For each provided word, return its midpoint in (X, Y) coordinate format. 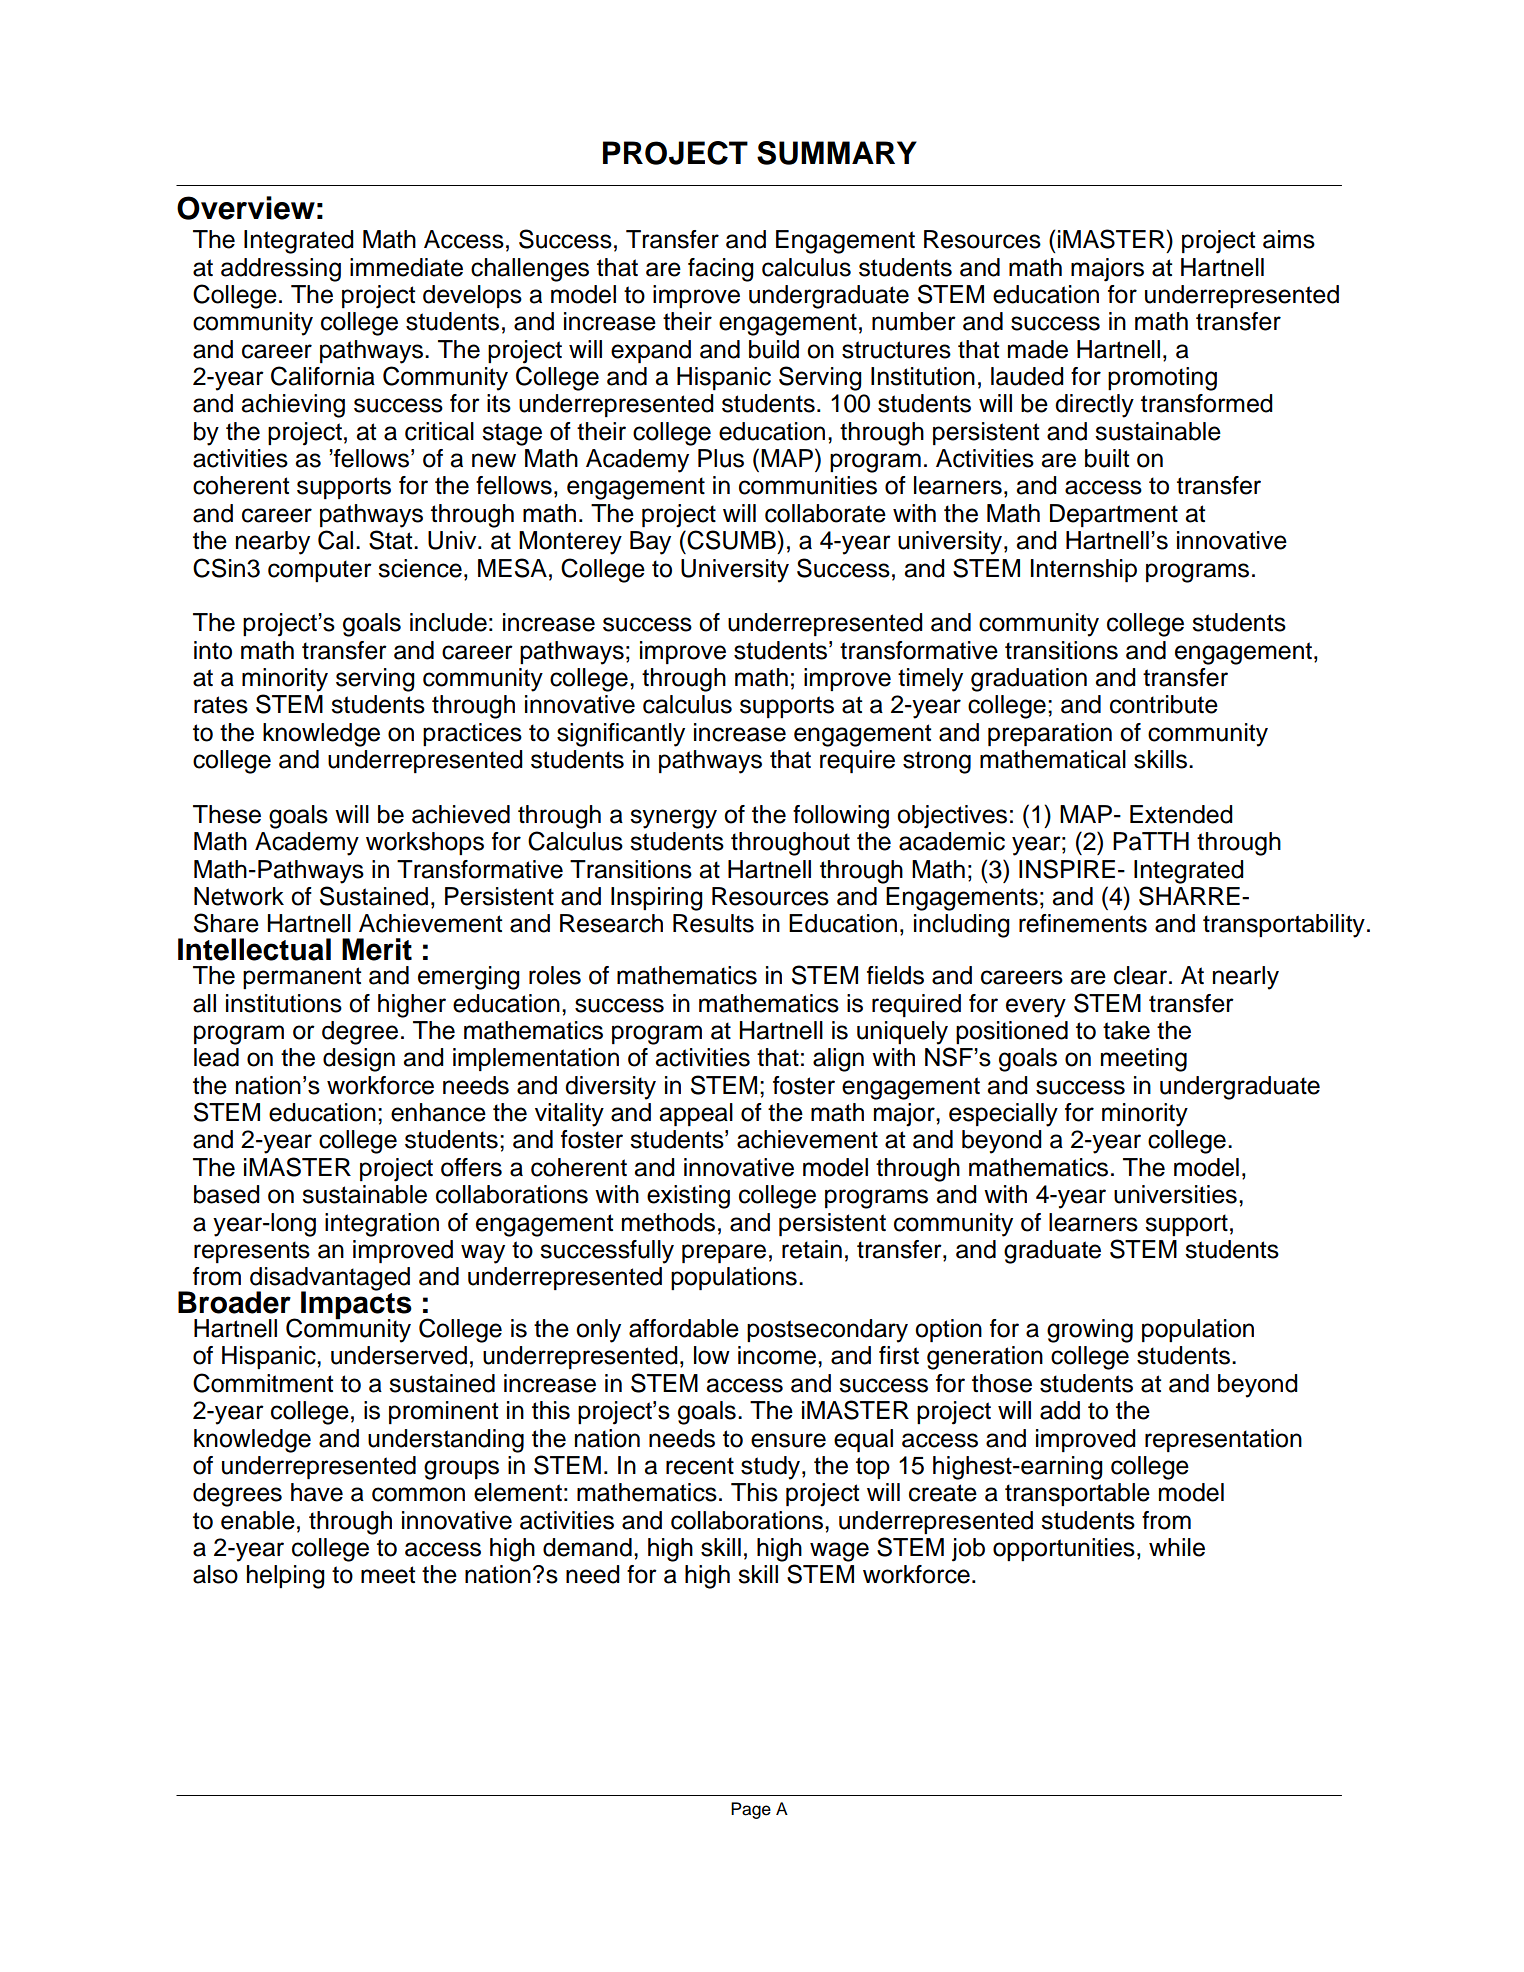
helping (286, 1577)
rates (221, 705)
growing (1090, 1331)
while (1177, 1547)
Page (751, 1810)
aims (1289, 239)
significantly (621, 735)
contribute (1164, 704)
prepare (724, 1253)
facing (721, 270)
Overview (246, 208)
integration (382, 1225)
